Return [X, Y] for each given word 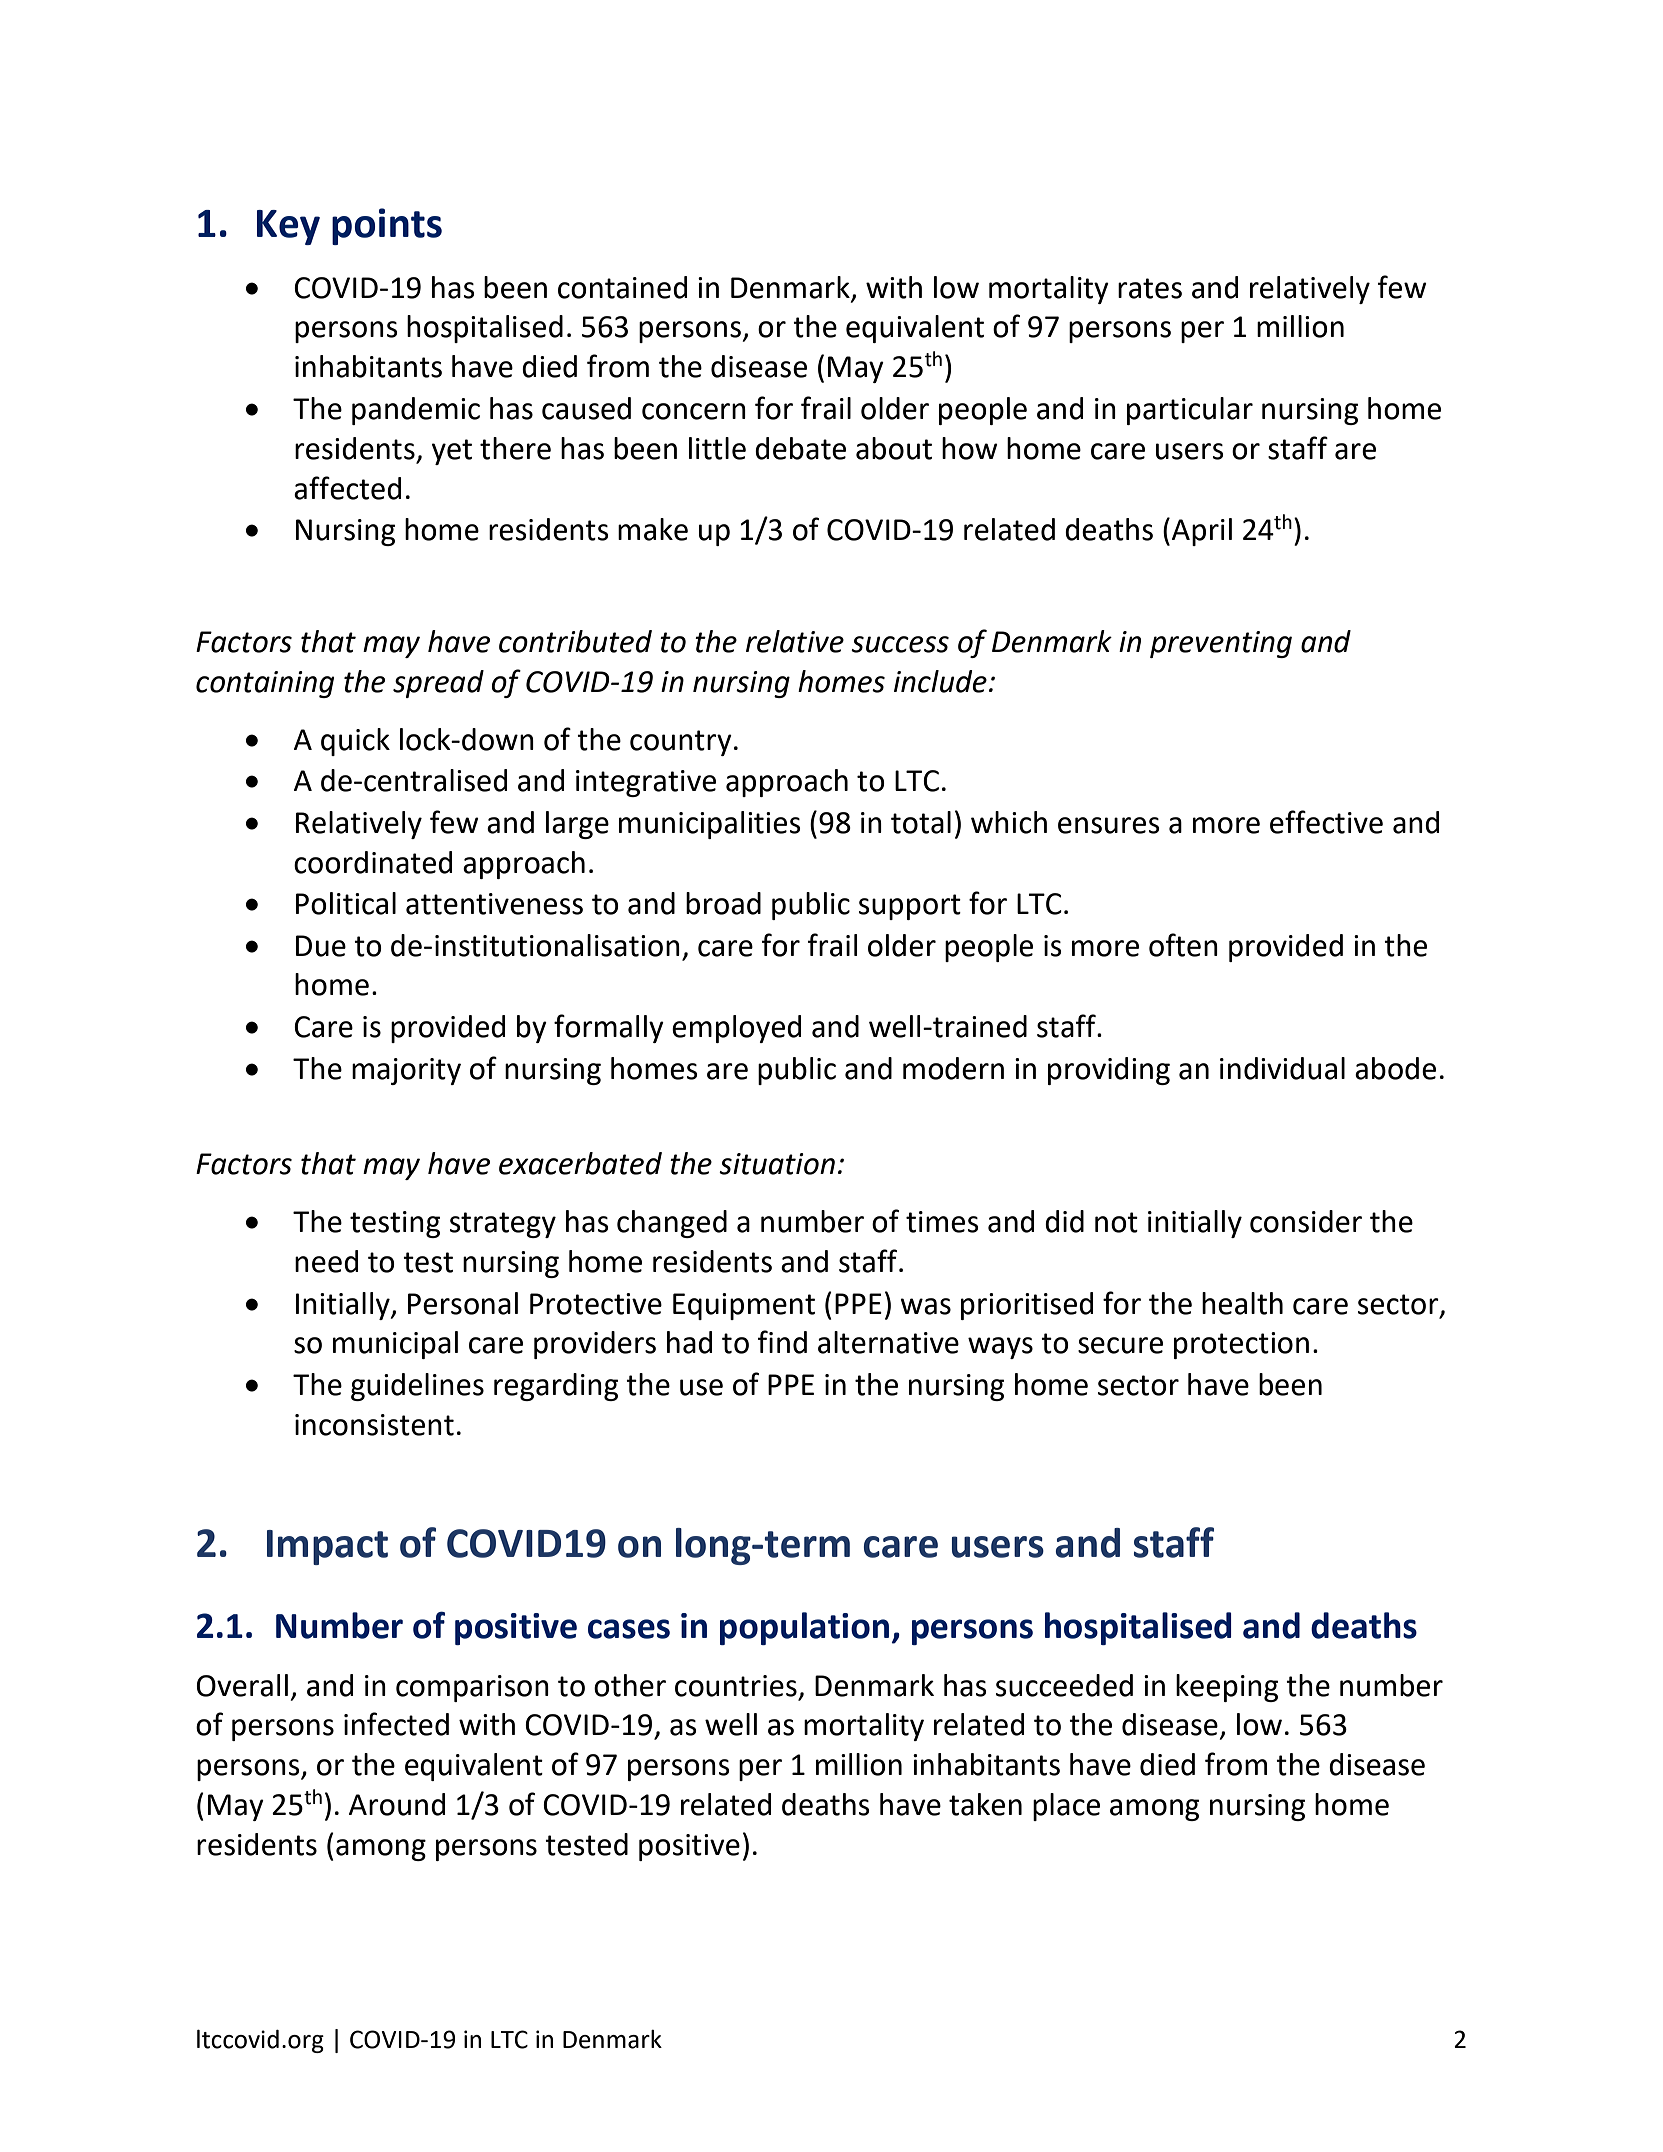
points [387, 226]
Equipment [744, 1306]
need [326, 1261]
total [921, 822]
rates [1150, 288]
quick [355, 742]
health [1242, 1303]
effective [1326, 822]
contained [622, 287]
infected [396, 1724]
